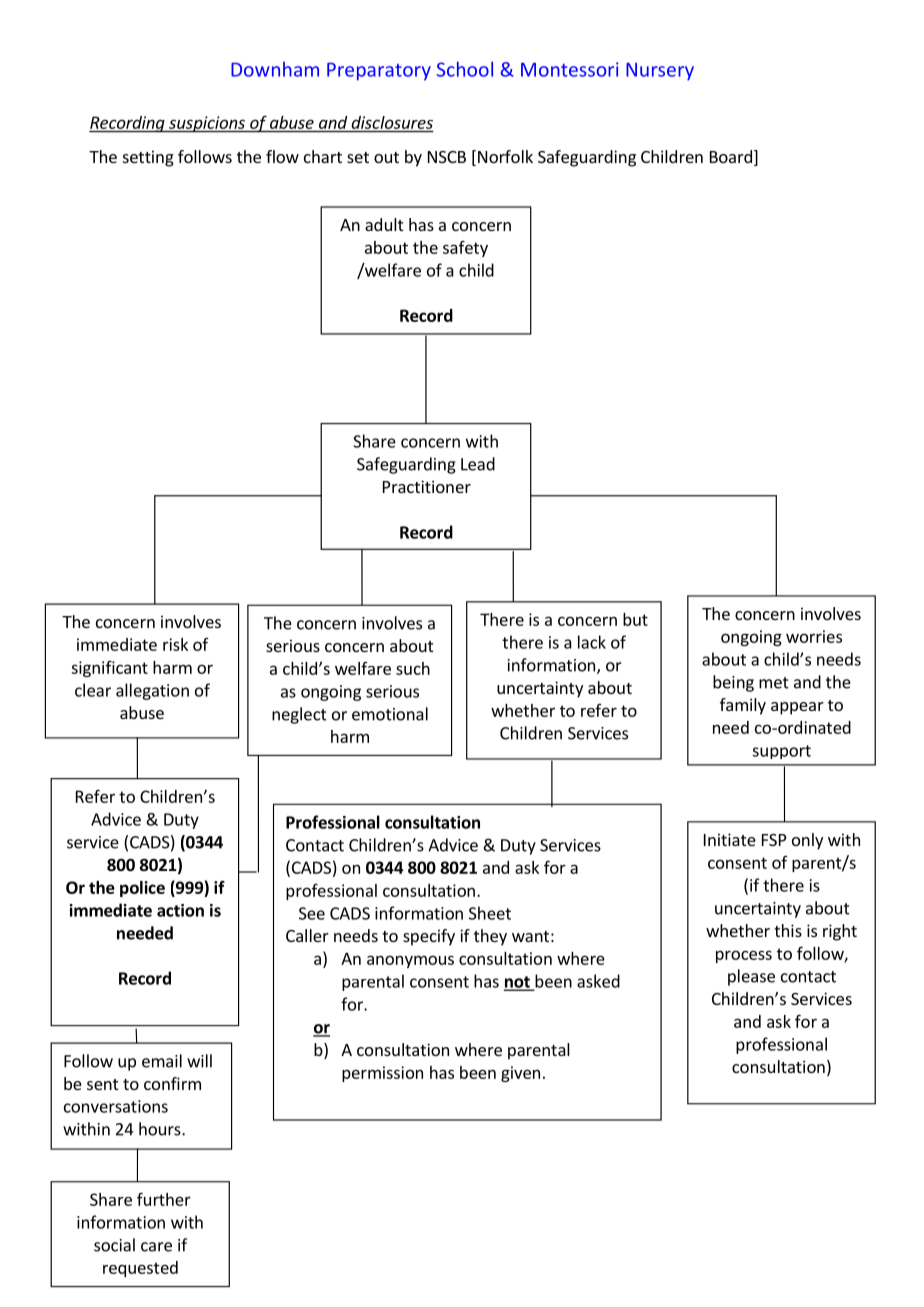 The width and height of the page is (924, 1307). What do you see at coordinates (156, 1247) in the page?
I see `care` at bounding box center [156, 1247].
